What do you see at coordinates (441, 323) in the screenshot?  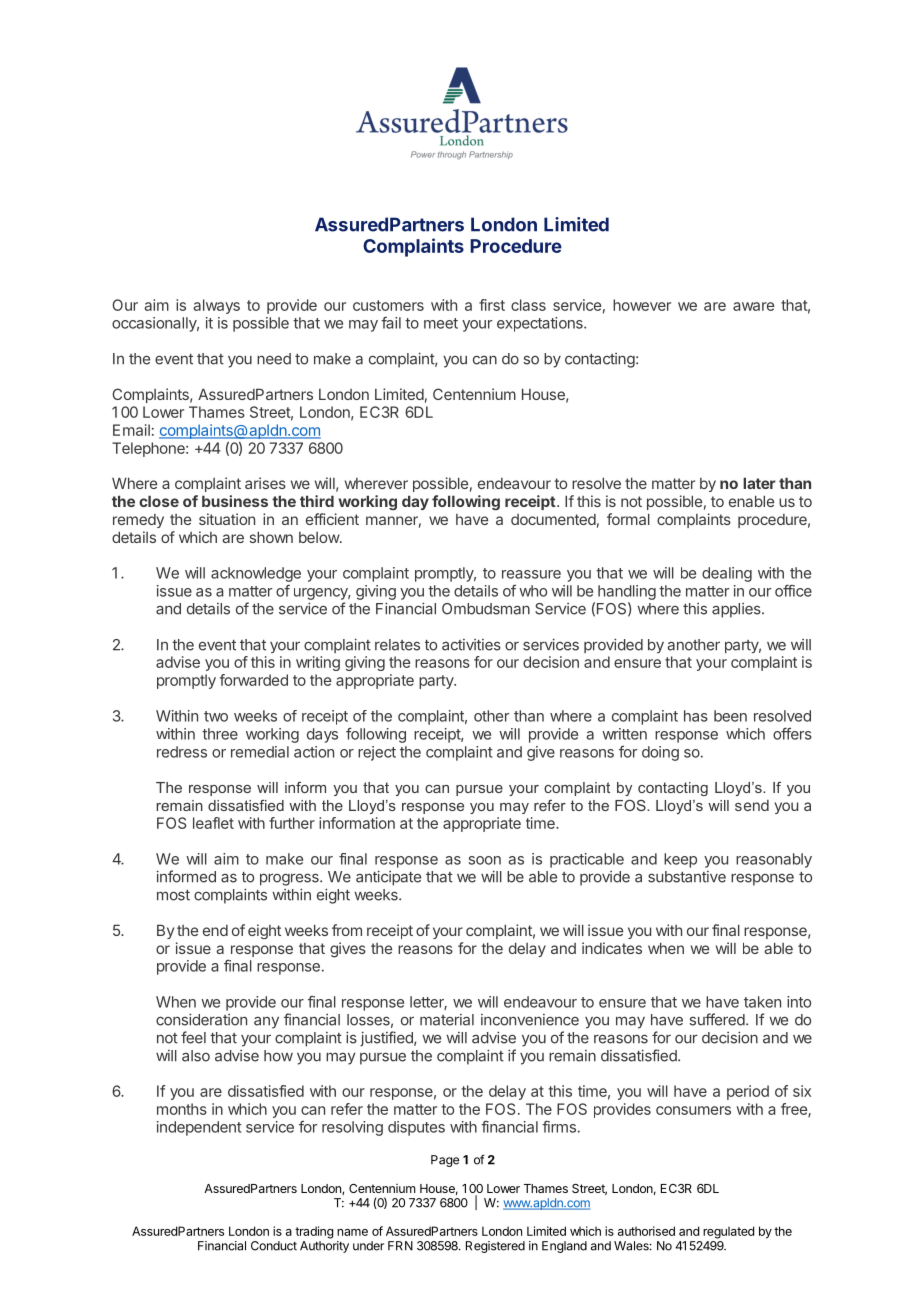 I see `meet` at bounding box center [441, 323].
